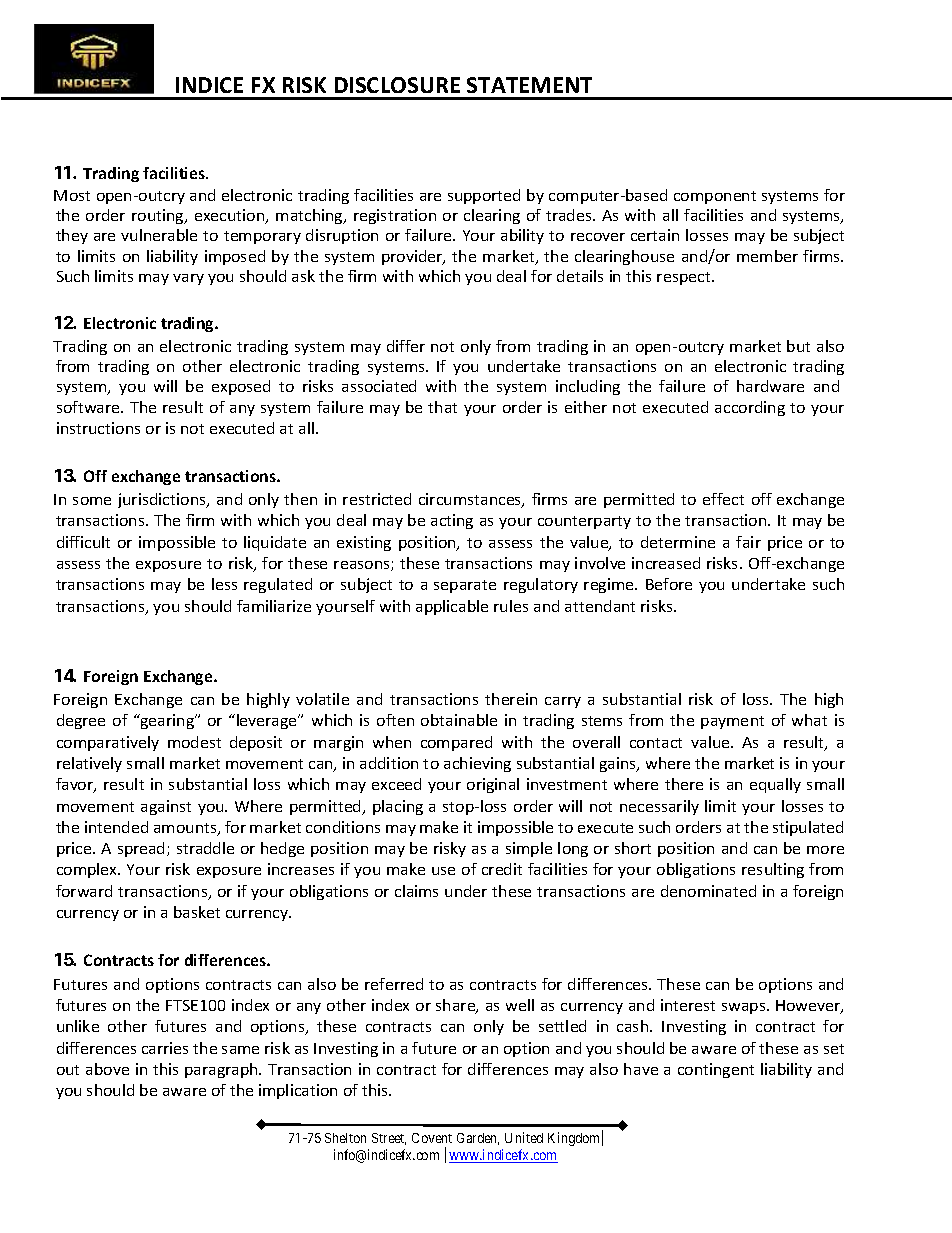  What do you see at coordinates (715, 197) in the image?
I see `component` at bounding box center [715, 197].
